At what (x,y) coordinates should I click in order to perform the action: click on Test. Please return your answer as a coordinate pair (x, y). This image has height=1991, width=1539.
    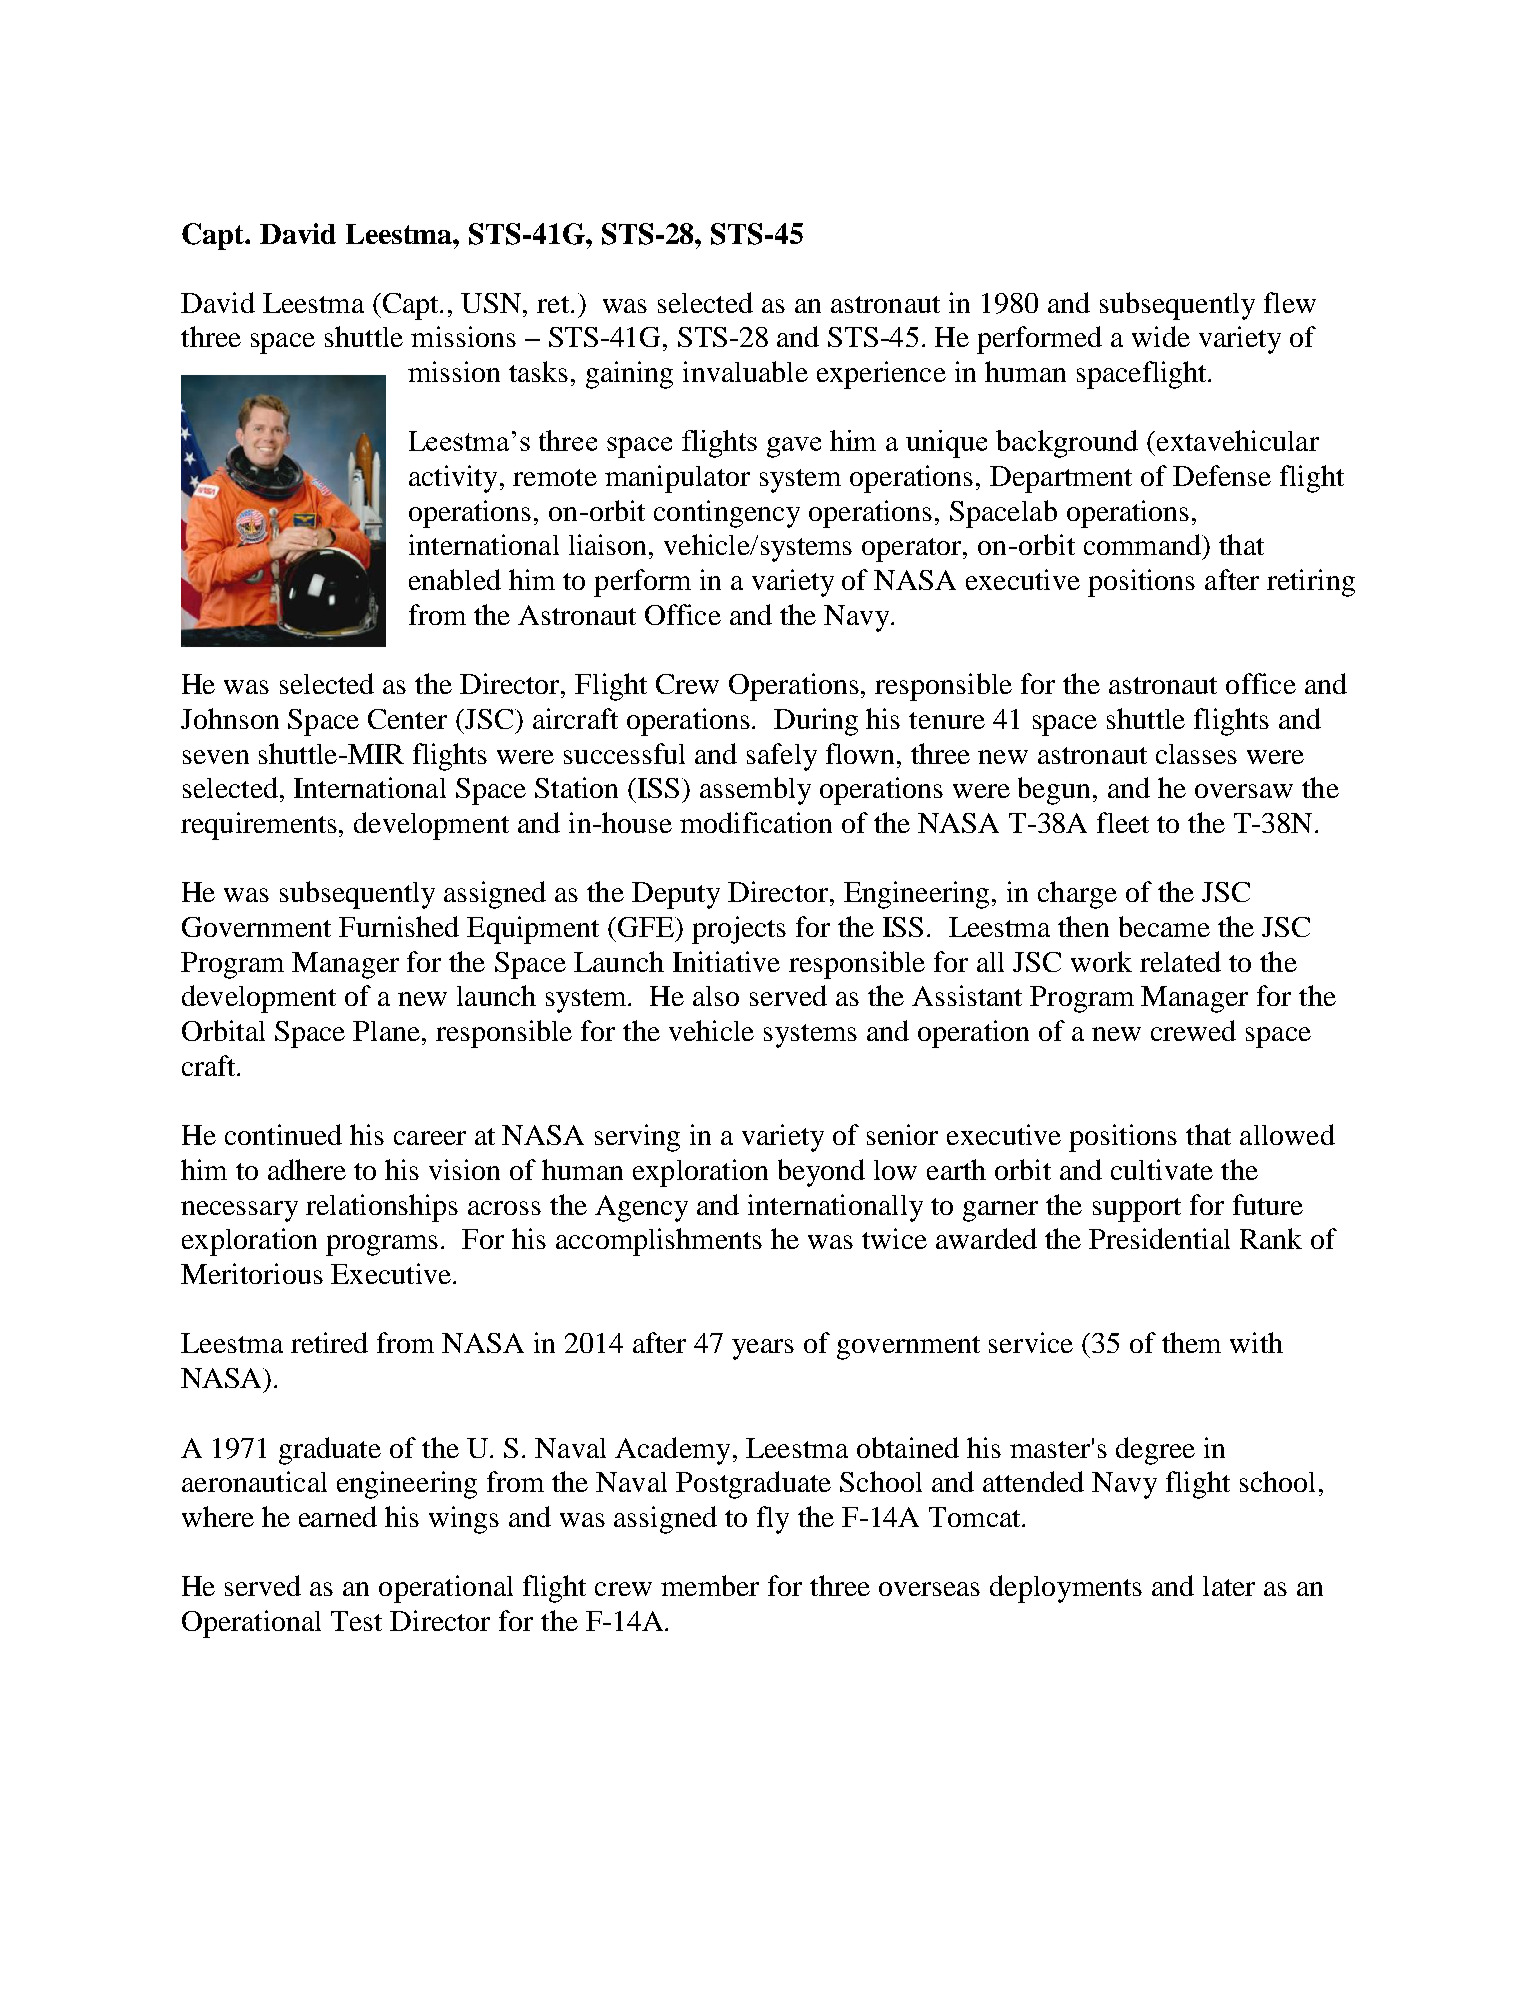
    Looking at the image, I should click on (356, 1621).
